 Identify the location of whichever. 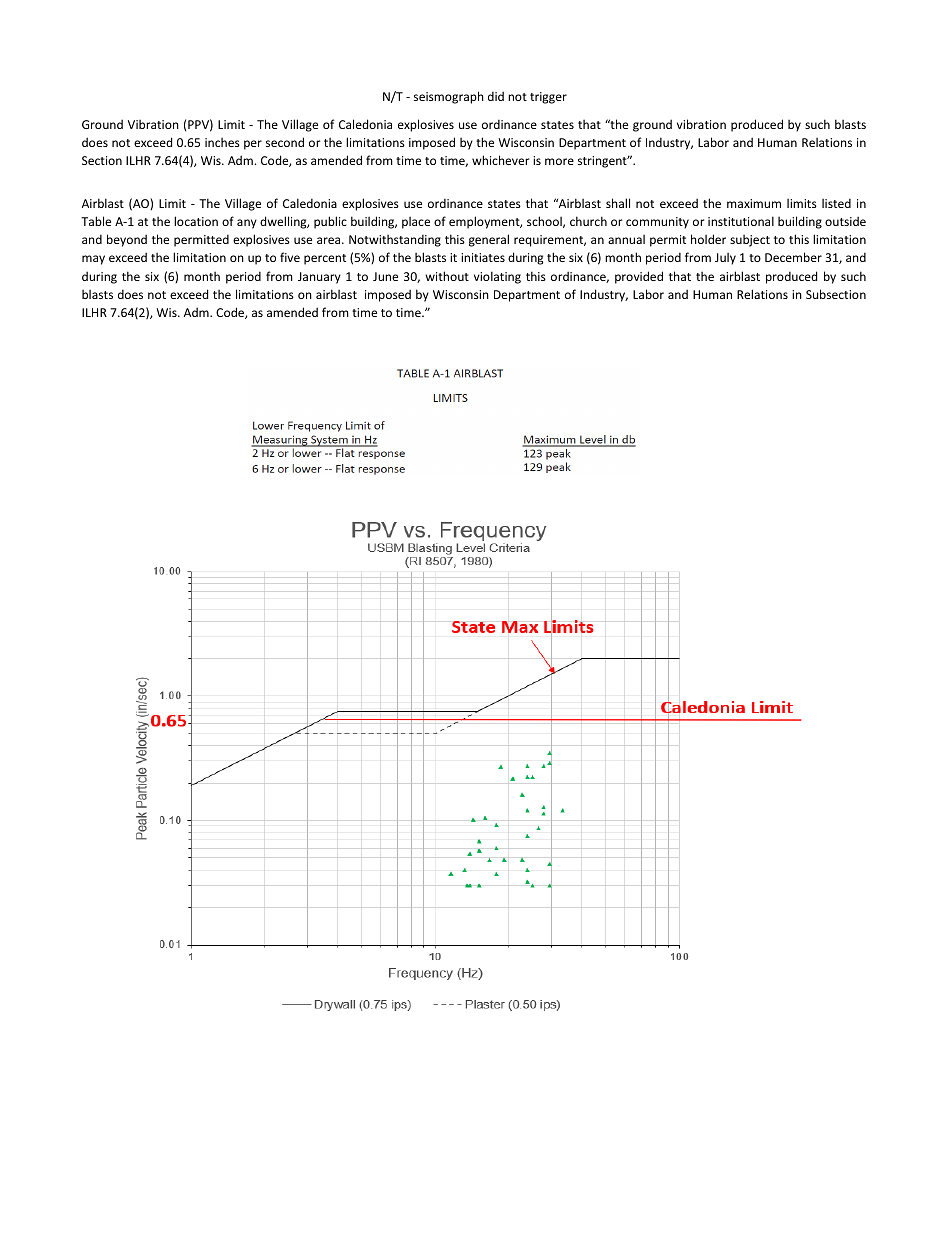
(501, 160).
